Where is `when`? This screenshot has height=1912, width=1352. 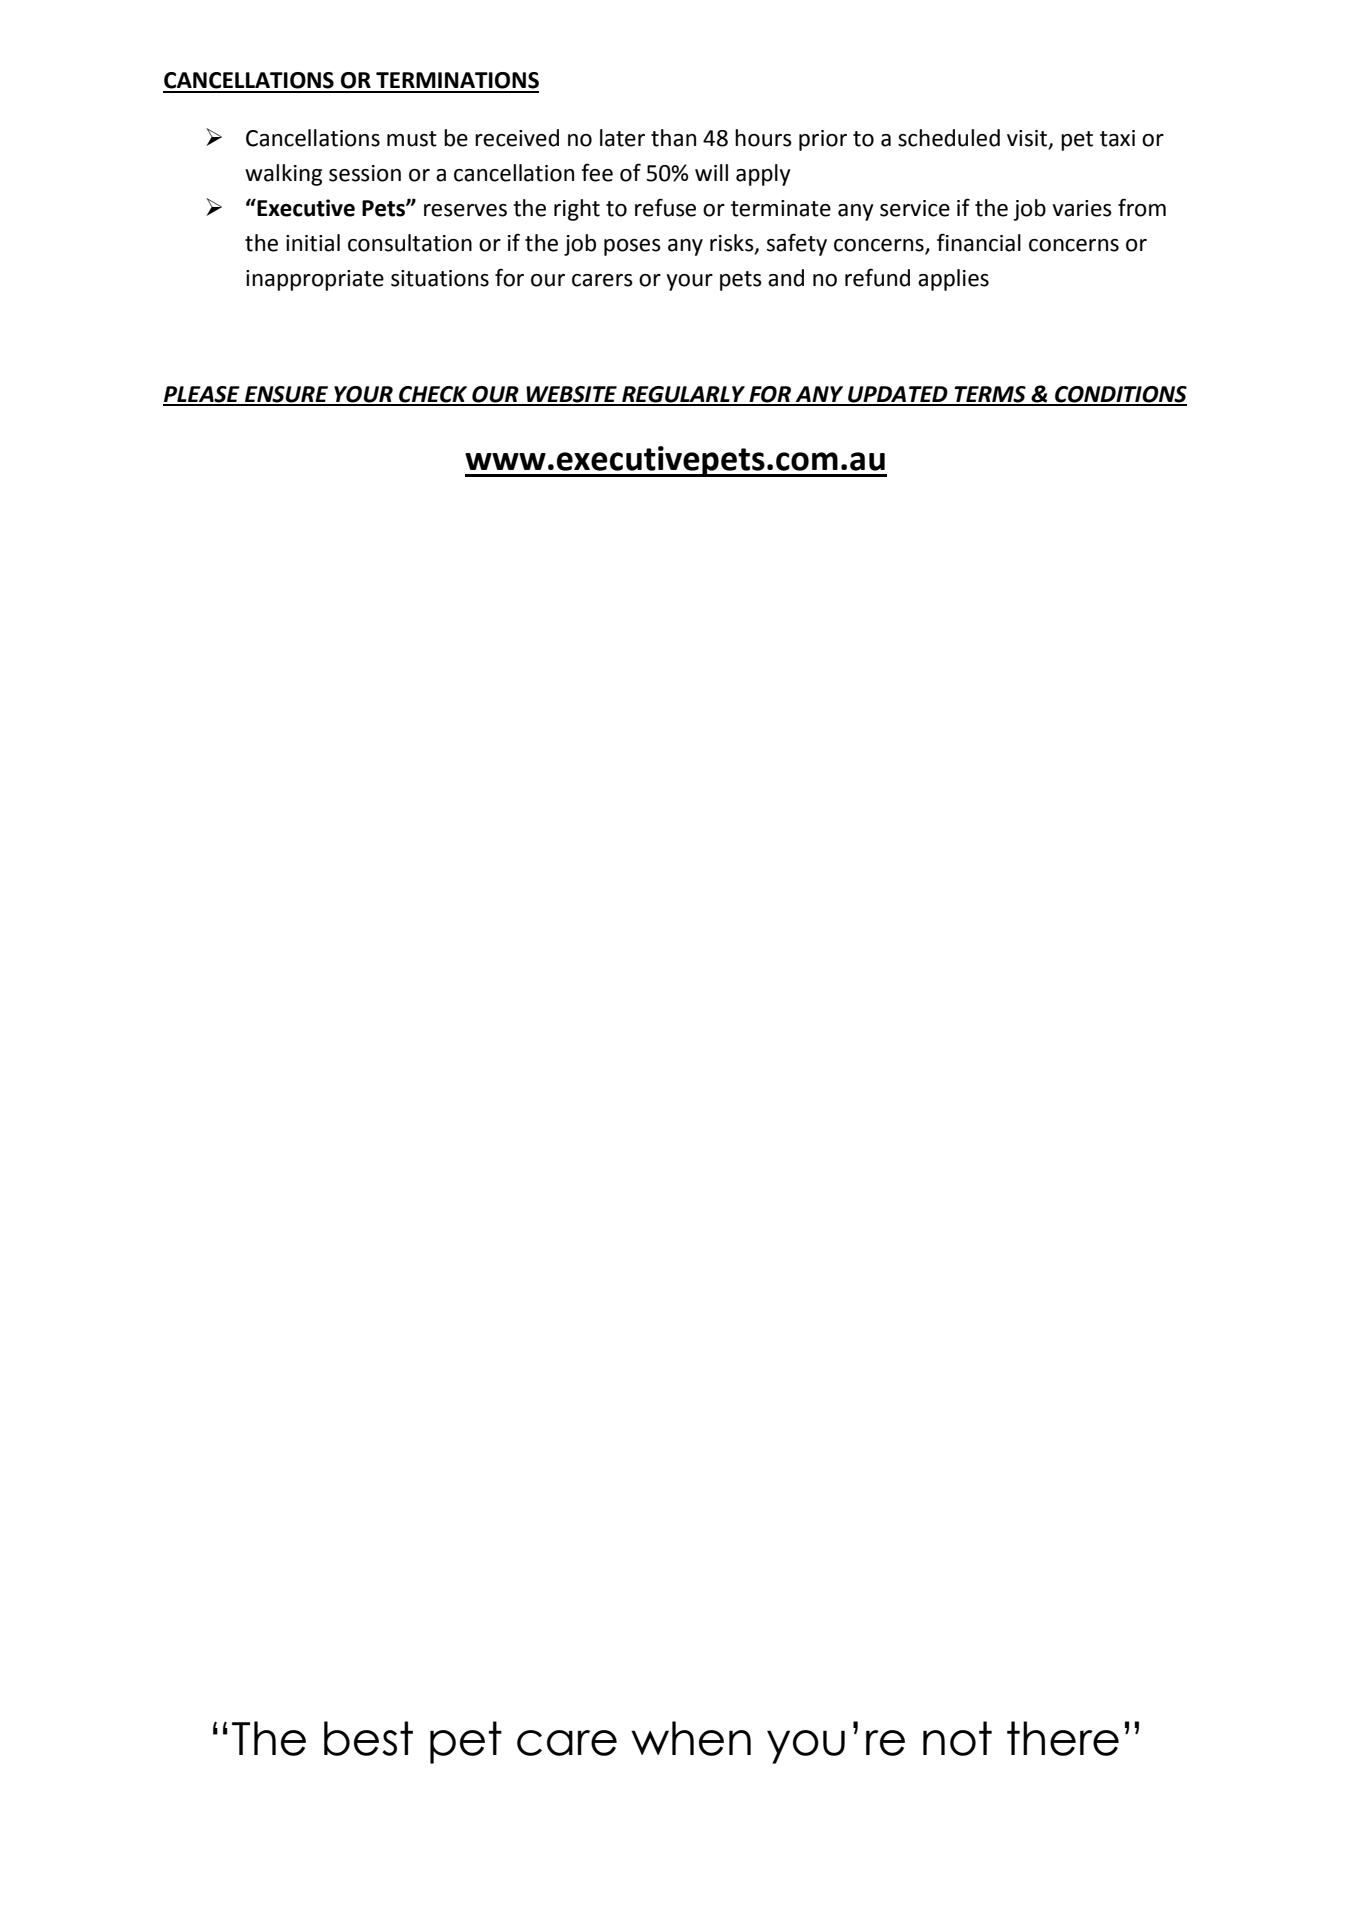
when is located at coordinates (691, 1738).
